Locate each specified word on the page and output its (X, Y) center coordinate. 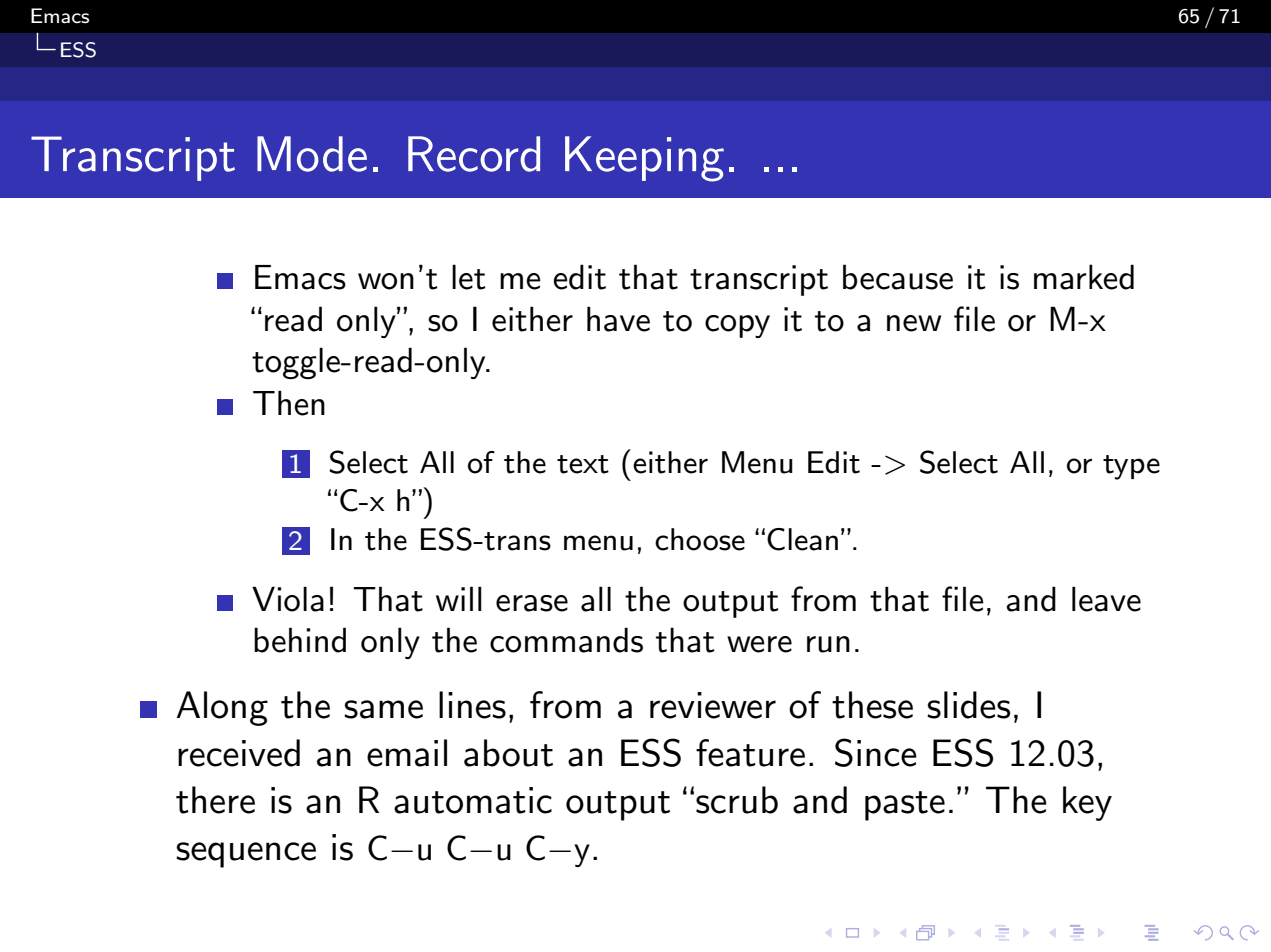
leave (1106, 599)
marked (1084, 277)
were (759, 644)
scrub (737, 800)
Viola (288, 599)
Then (289, 403)
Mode (312, 154)
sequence (246, 855)
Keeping (644, 159)
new (914, 323)
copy (737, 326)
